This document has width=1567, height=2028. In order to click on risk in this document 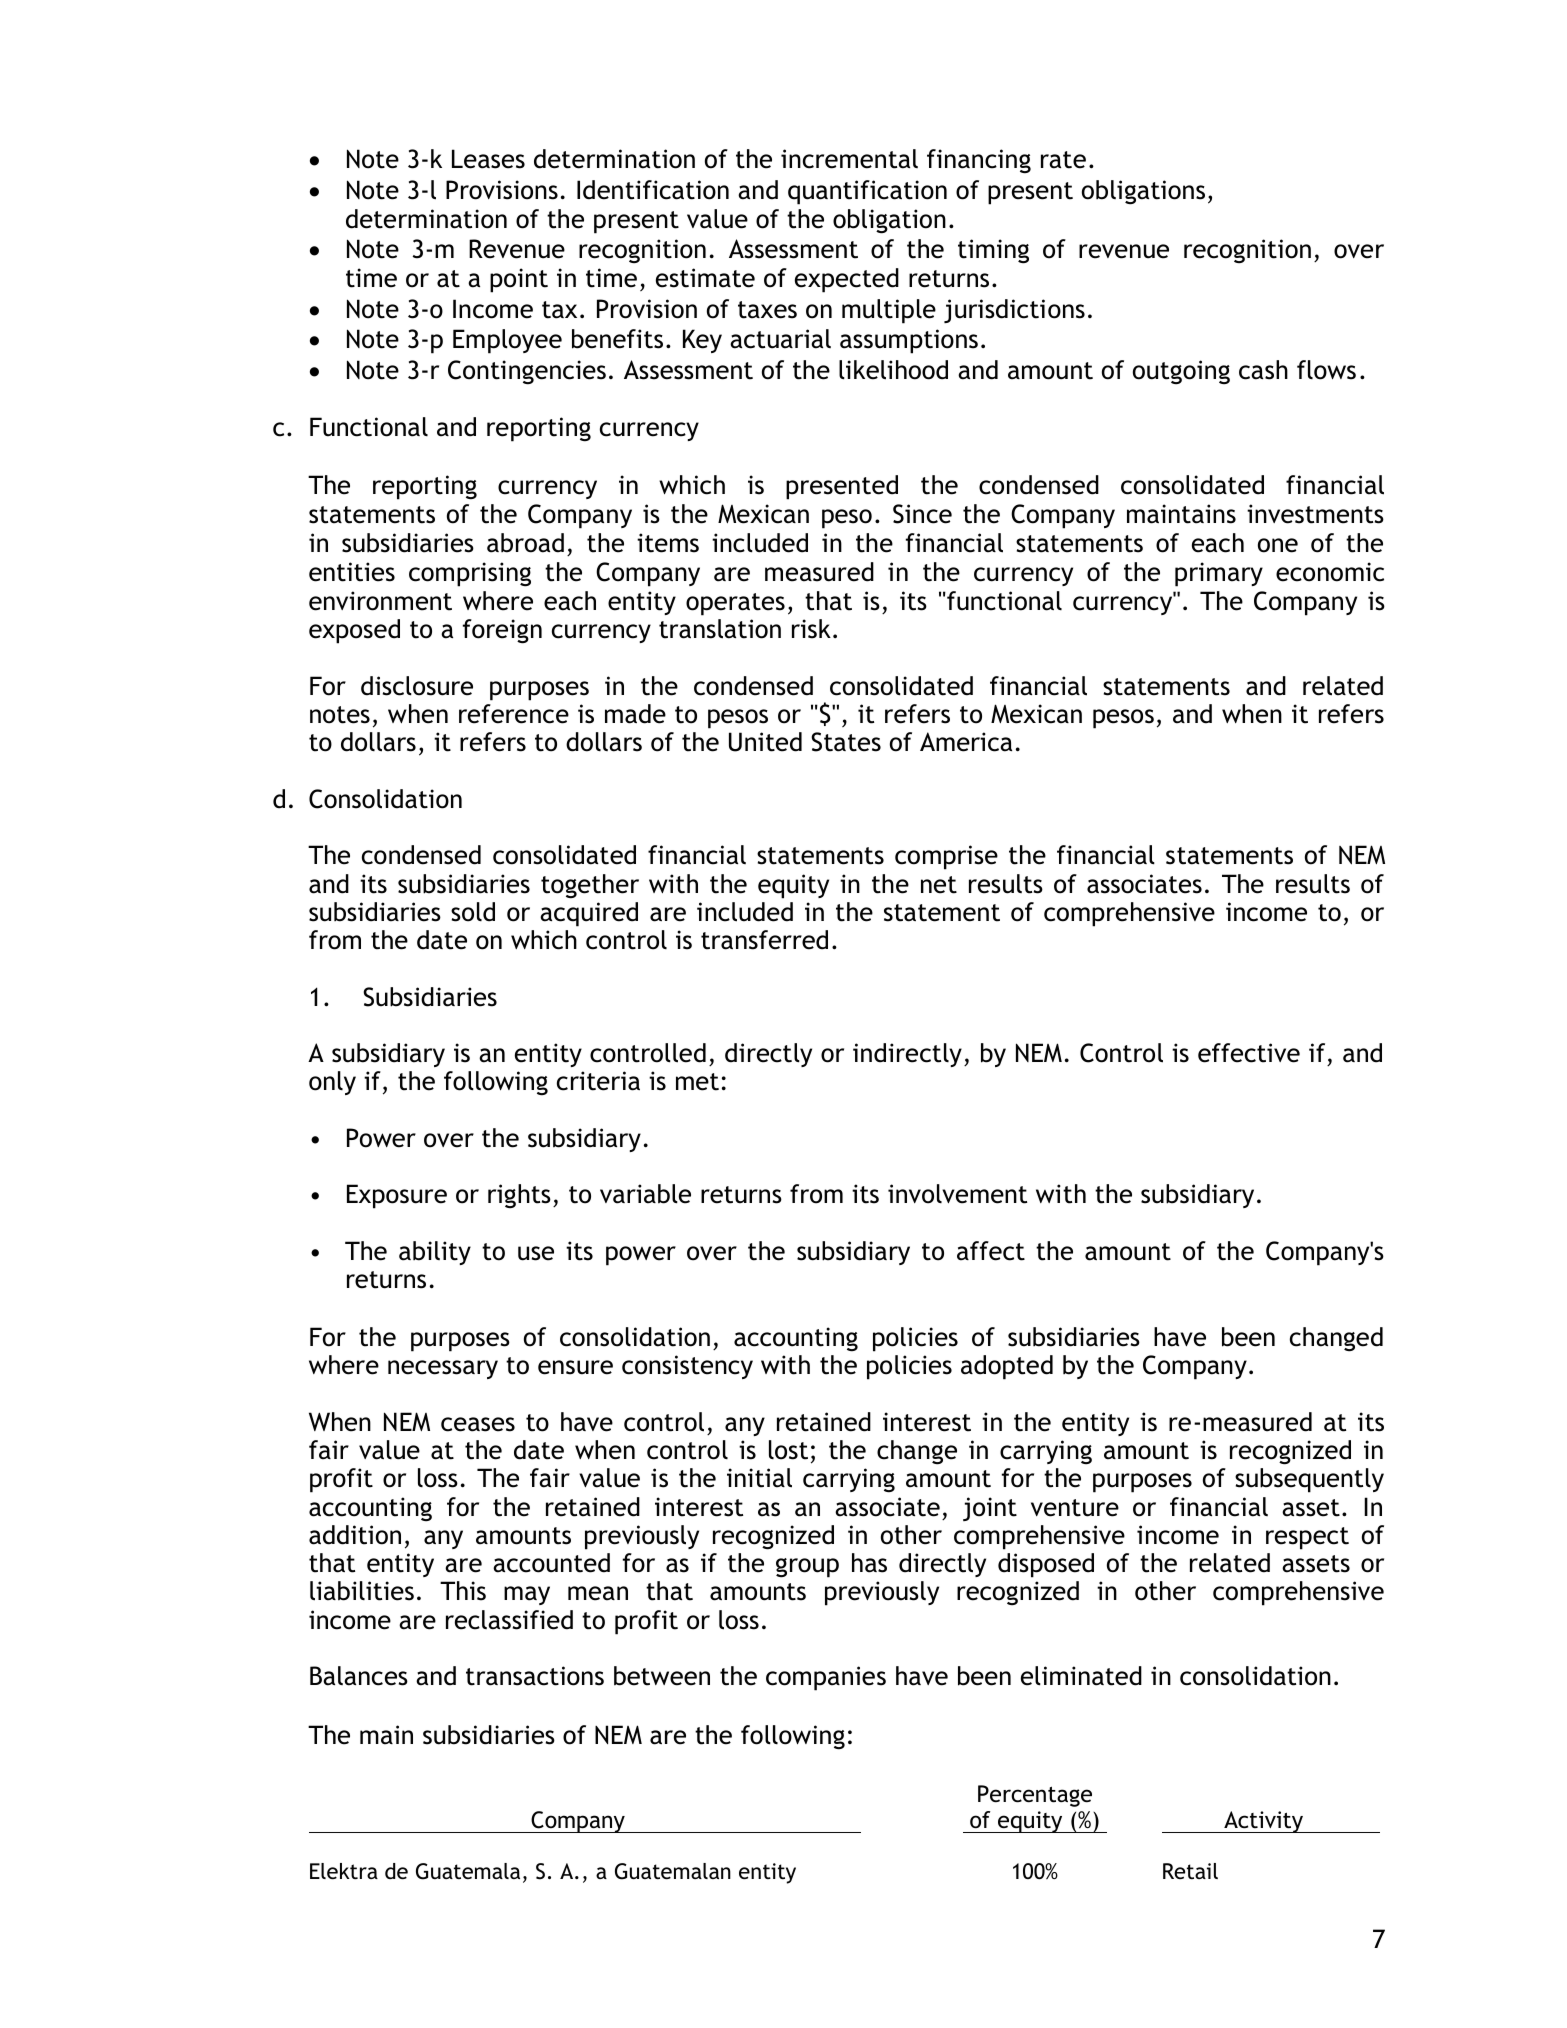, I will do `click(811, 629)`.
